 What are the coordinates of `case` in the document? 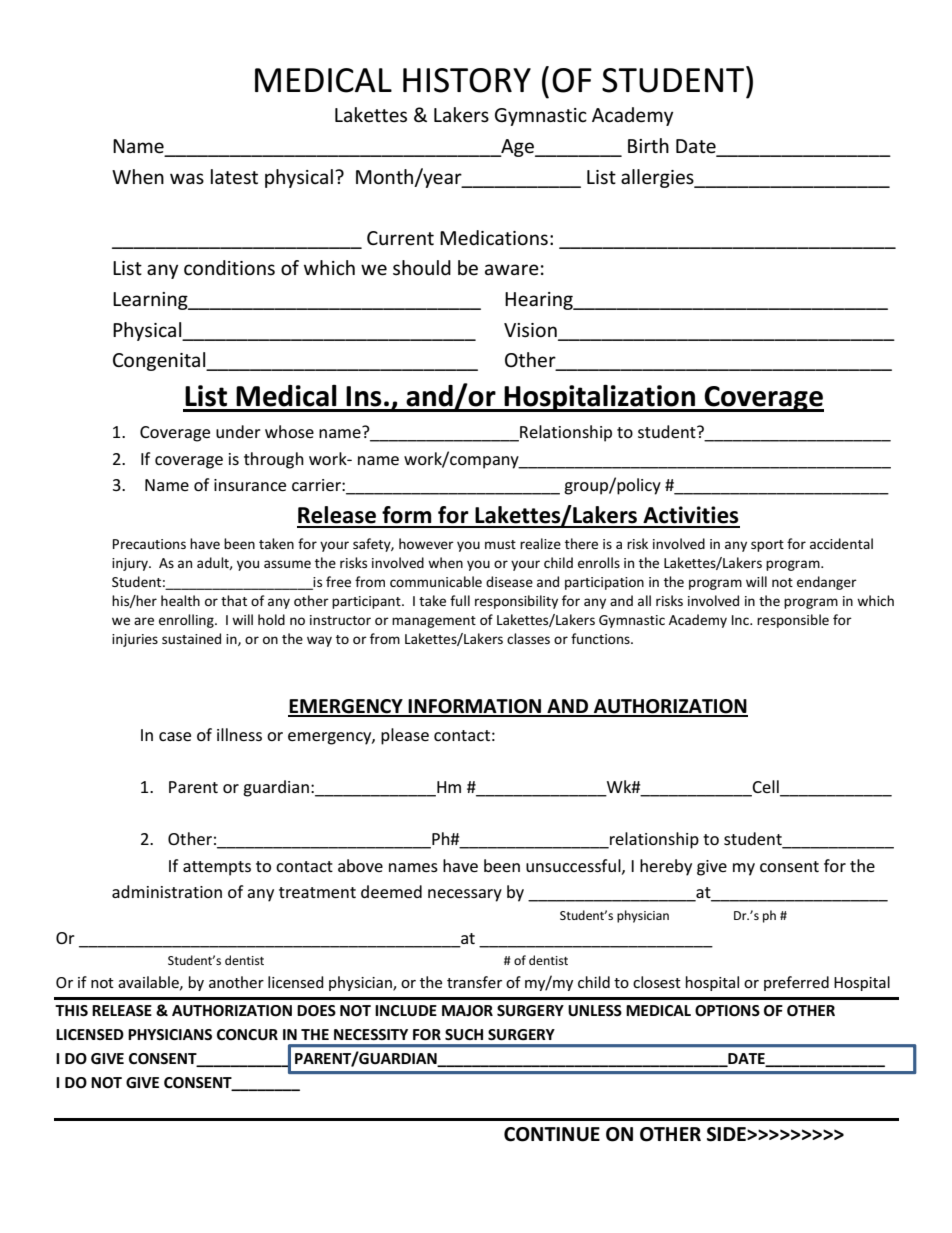 It's located at (175, 736).
